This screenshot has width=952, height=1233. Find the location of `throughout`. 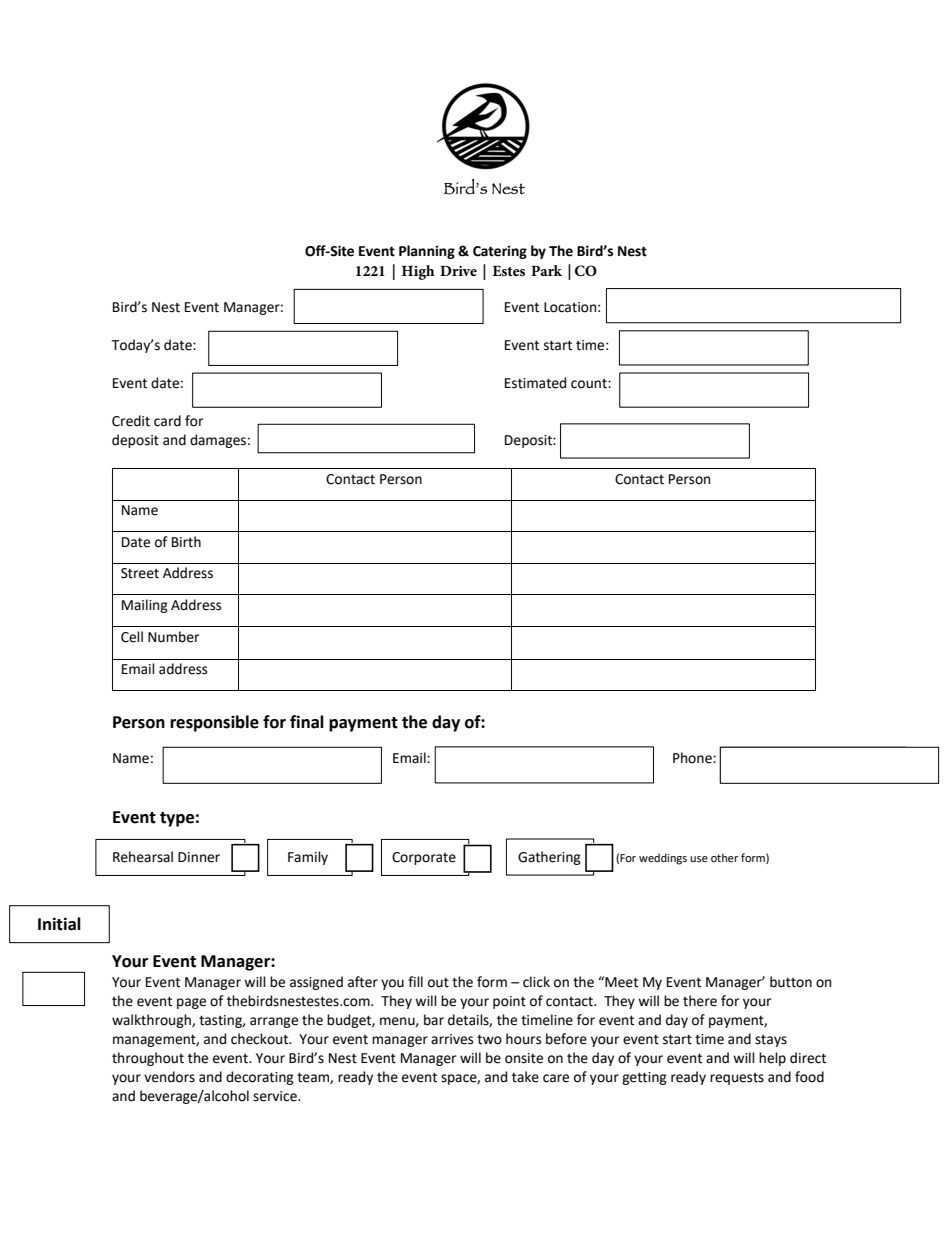

throughout is located at coordinates (148, 1059).
